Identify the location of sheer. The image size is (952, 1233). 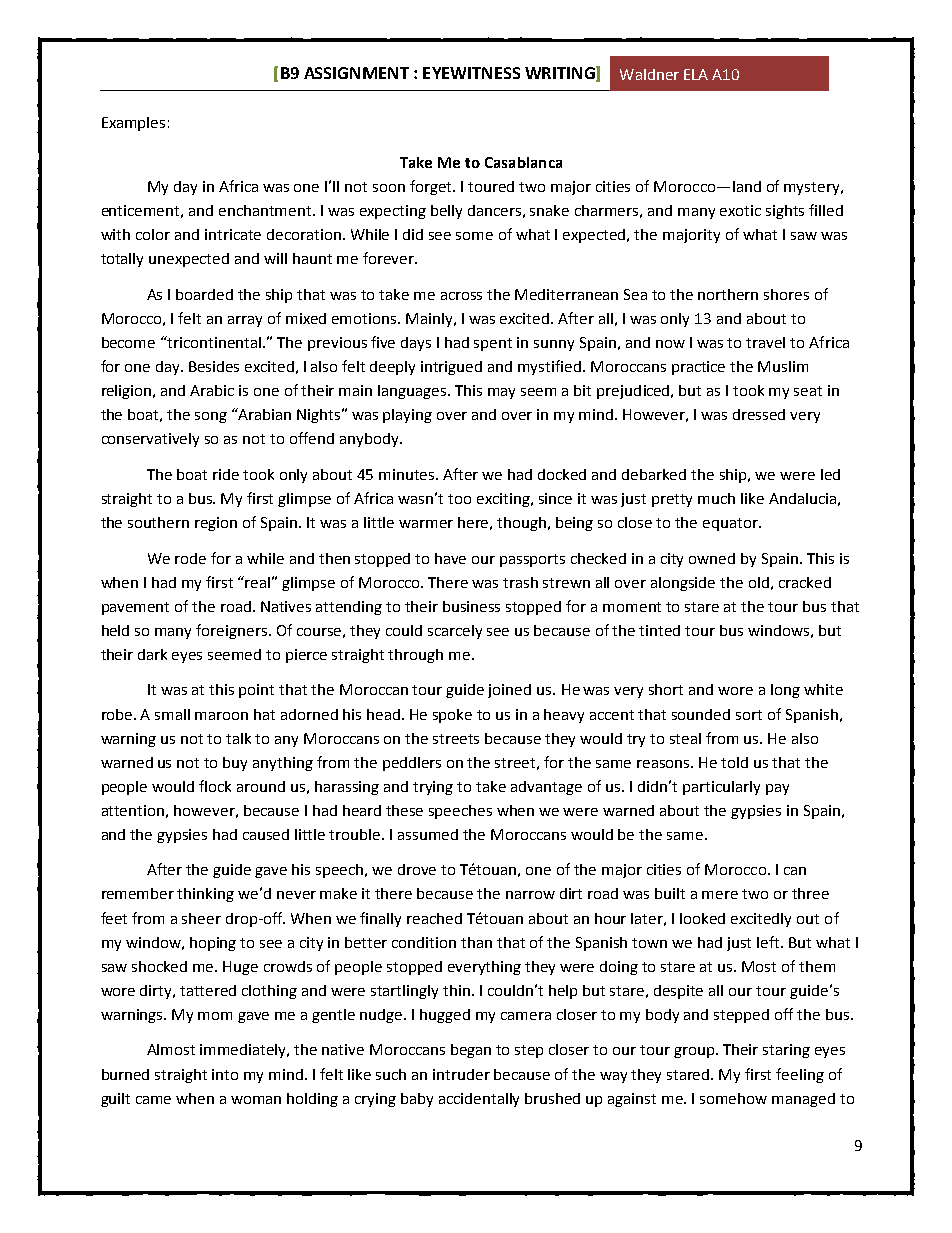
(201, 918).
